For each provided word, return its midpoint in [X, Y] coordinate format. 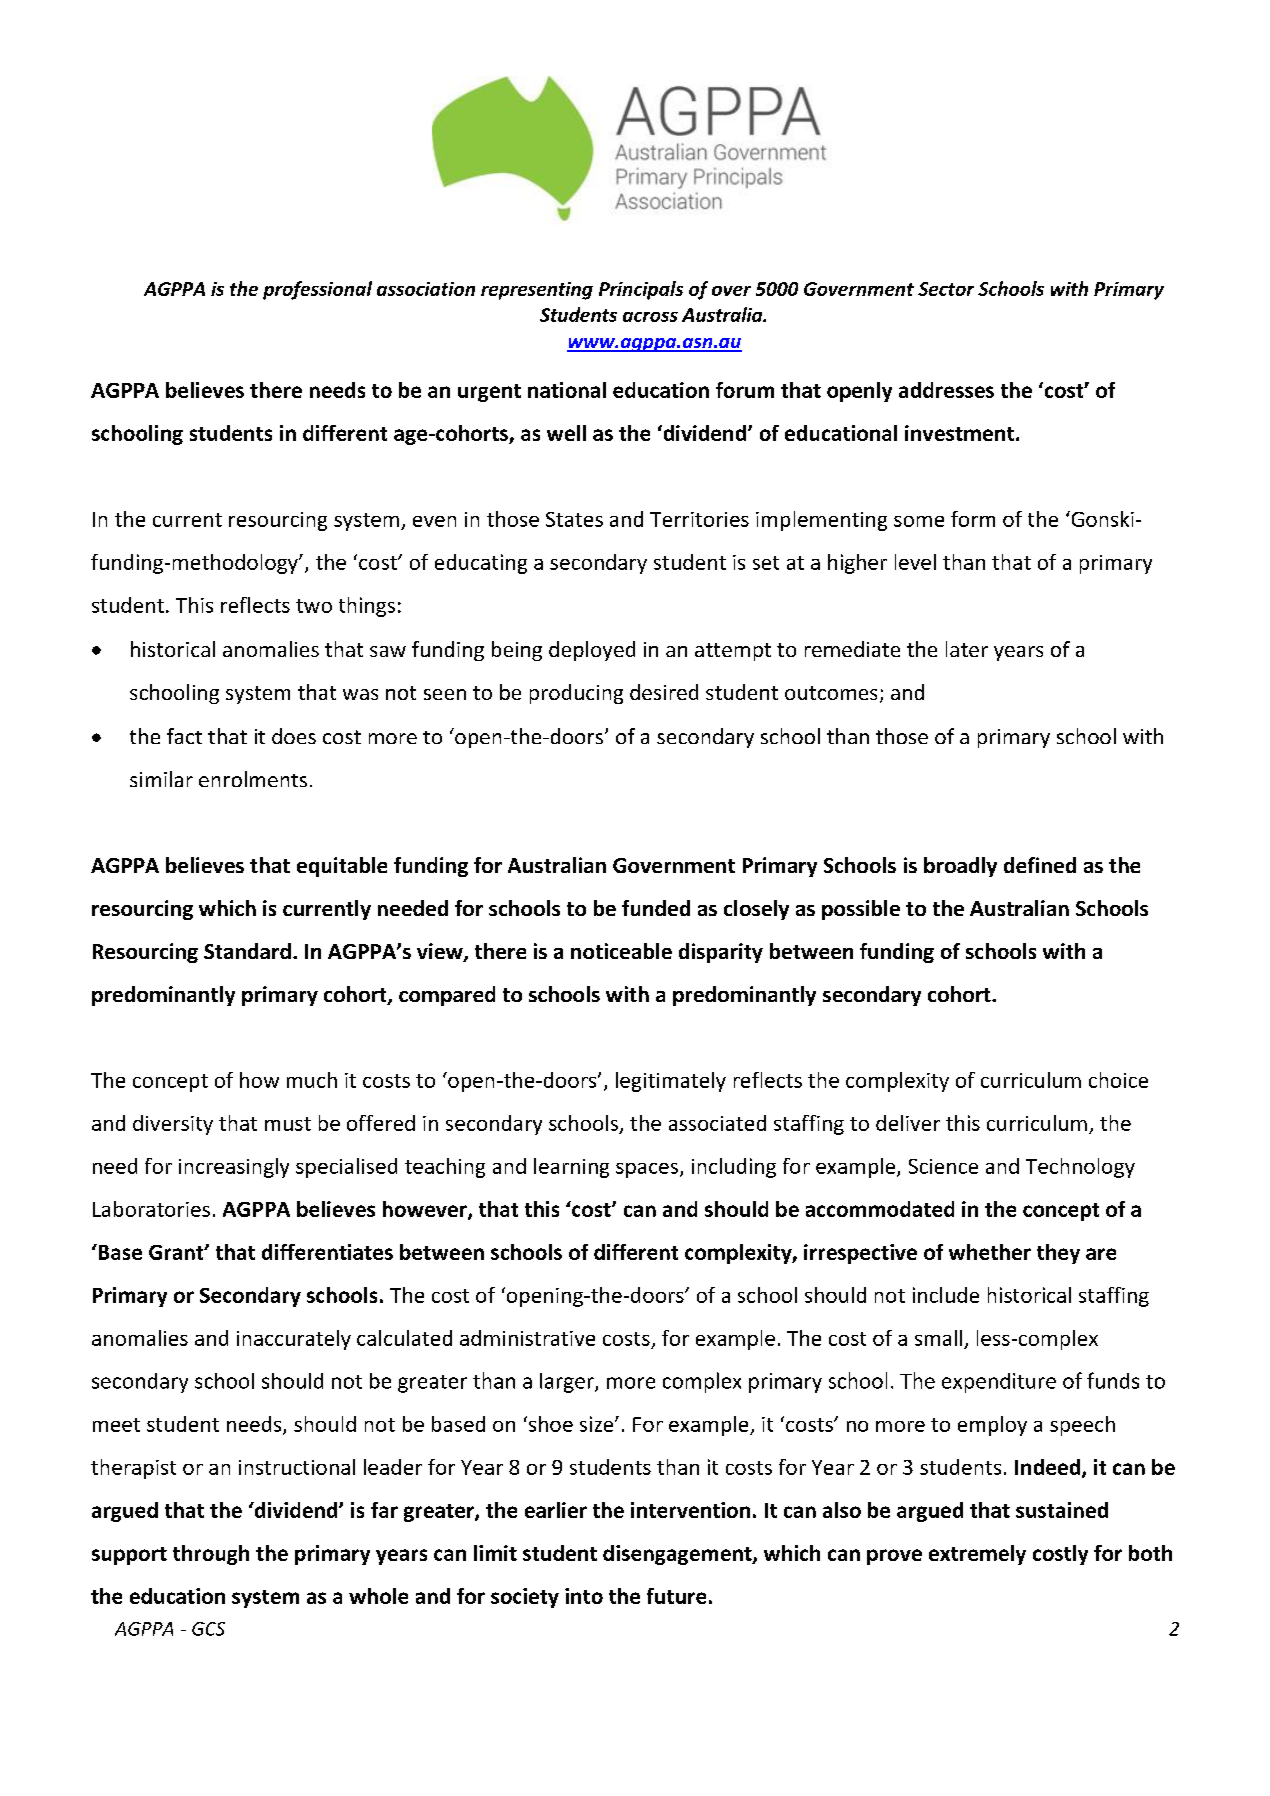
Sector [946, 289]
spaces [648, 1170]
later [967, 649]
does [294, 736]
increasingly [234, 1168]
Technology [1080, 1168]
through [211, 1555]
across [650, 317]
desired [664, 692]
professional [317, 290]
